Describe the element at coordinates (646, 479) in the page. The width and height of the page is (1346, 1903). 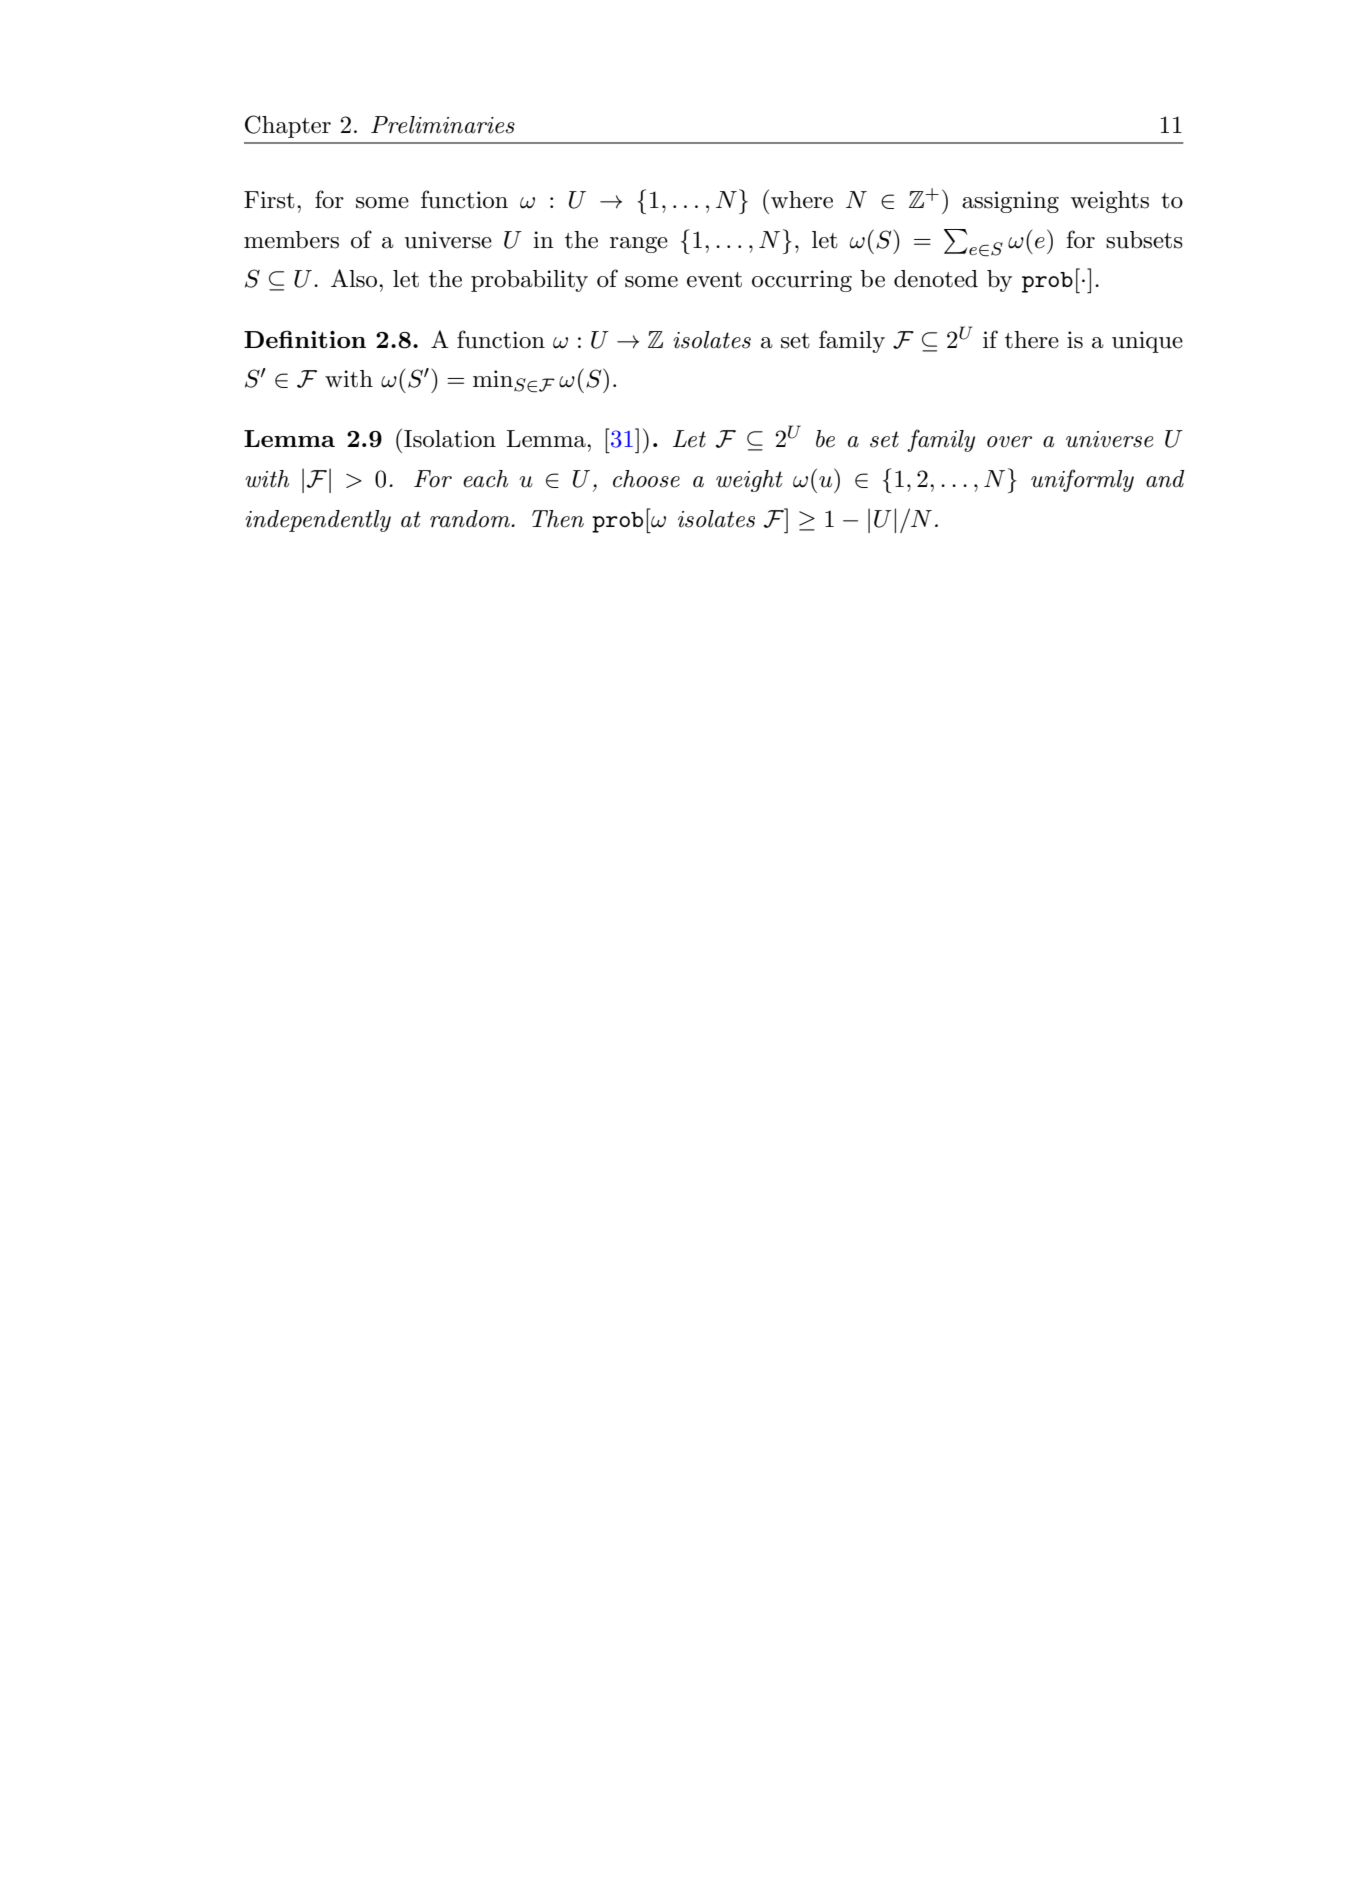
I see `choose` at that location.
